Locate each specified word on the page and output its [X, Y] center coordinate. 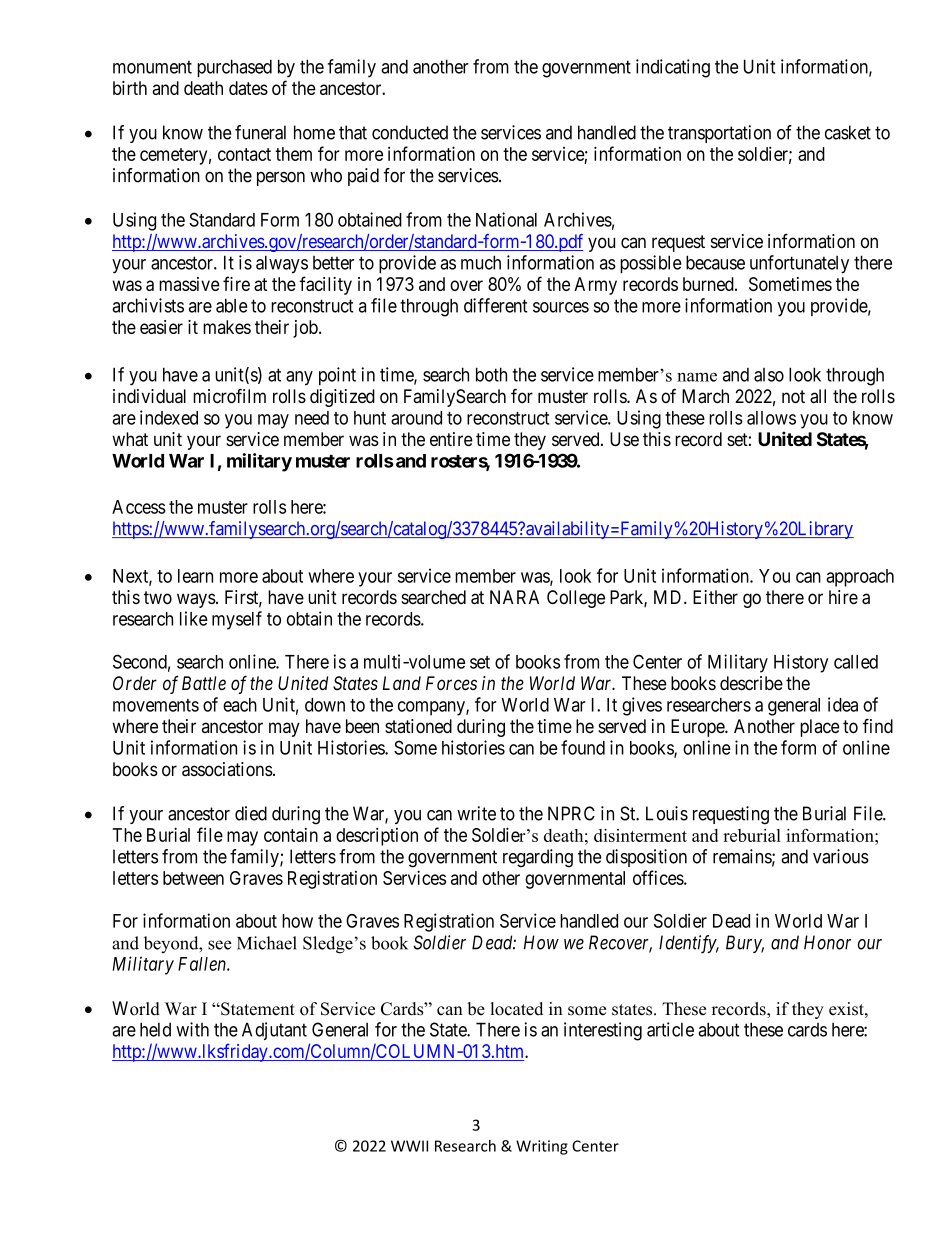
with [192, 1029]
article [670, 1029]
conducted [410, 132]
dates [248, 88]
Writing [542, 1147]
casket [848, 132]
